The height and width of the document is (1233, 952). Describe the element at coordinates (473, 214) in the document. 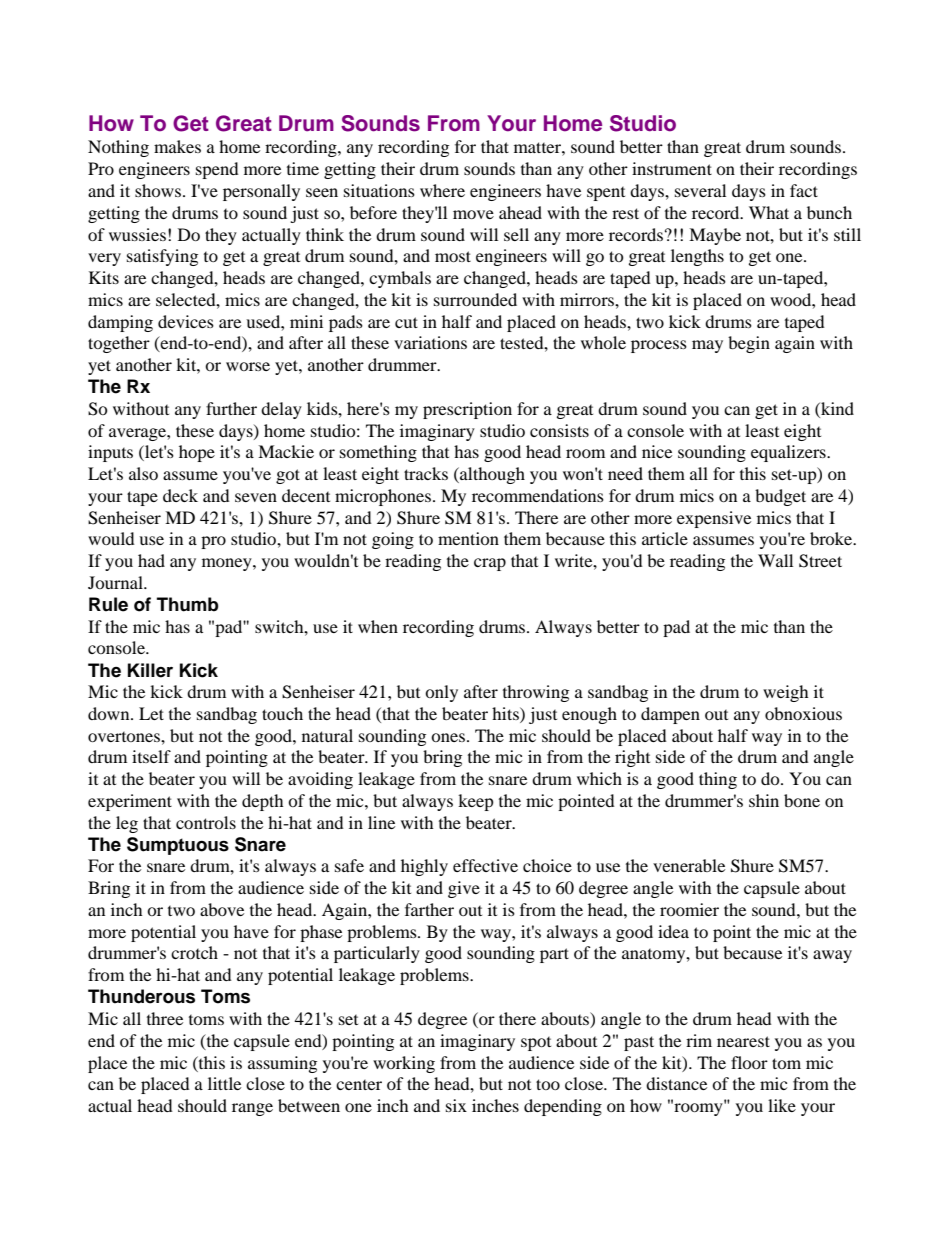

I see `move` at that location.
